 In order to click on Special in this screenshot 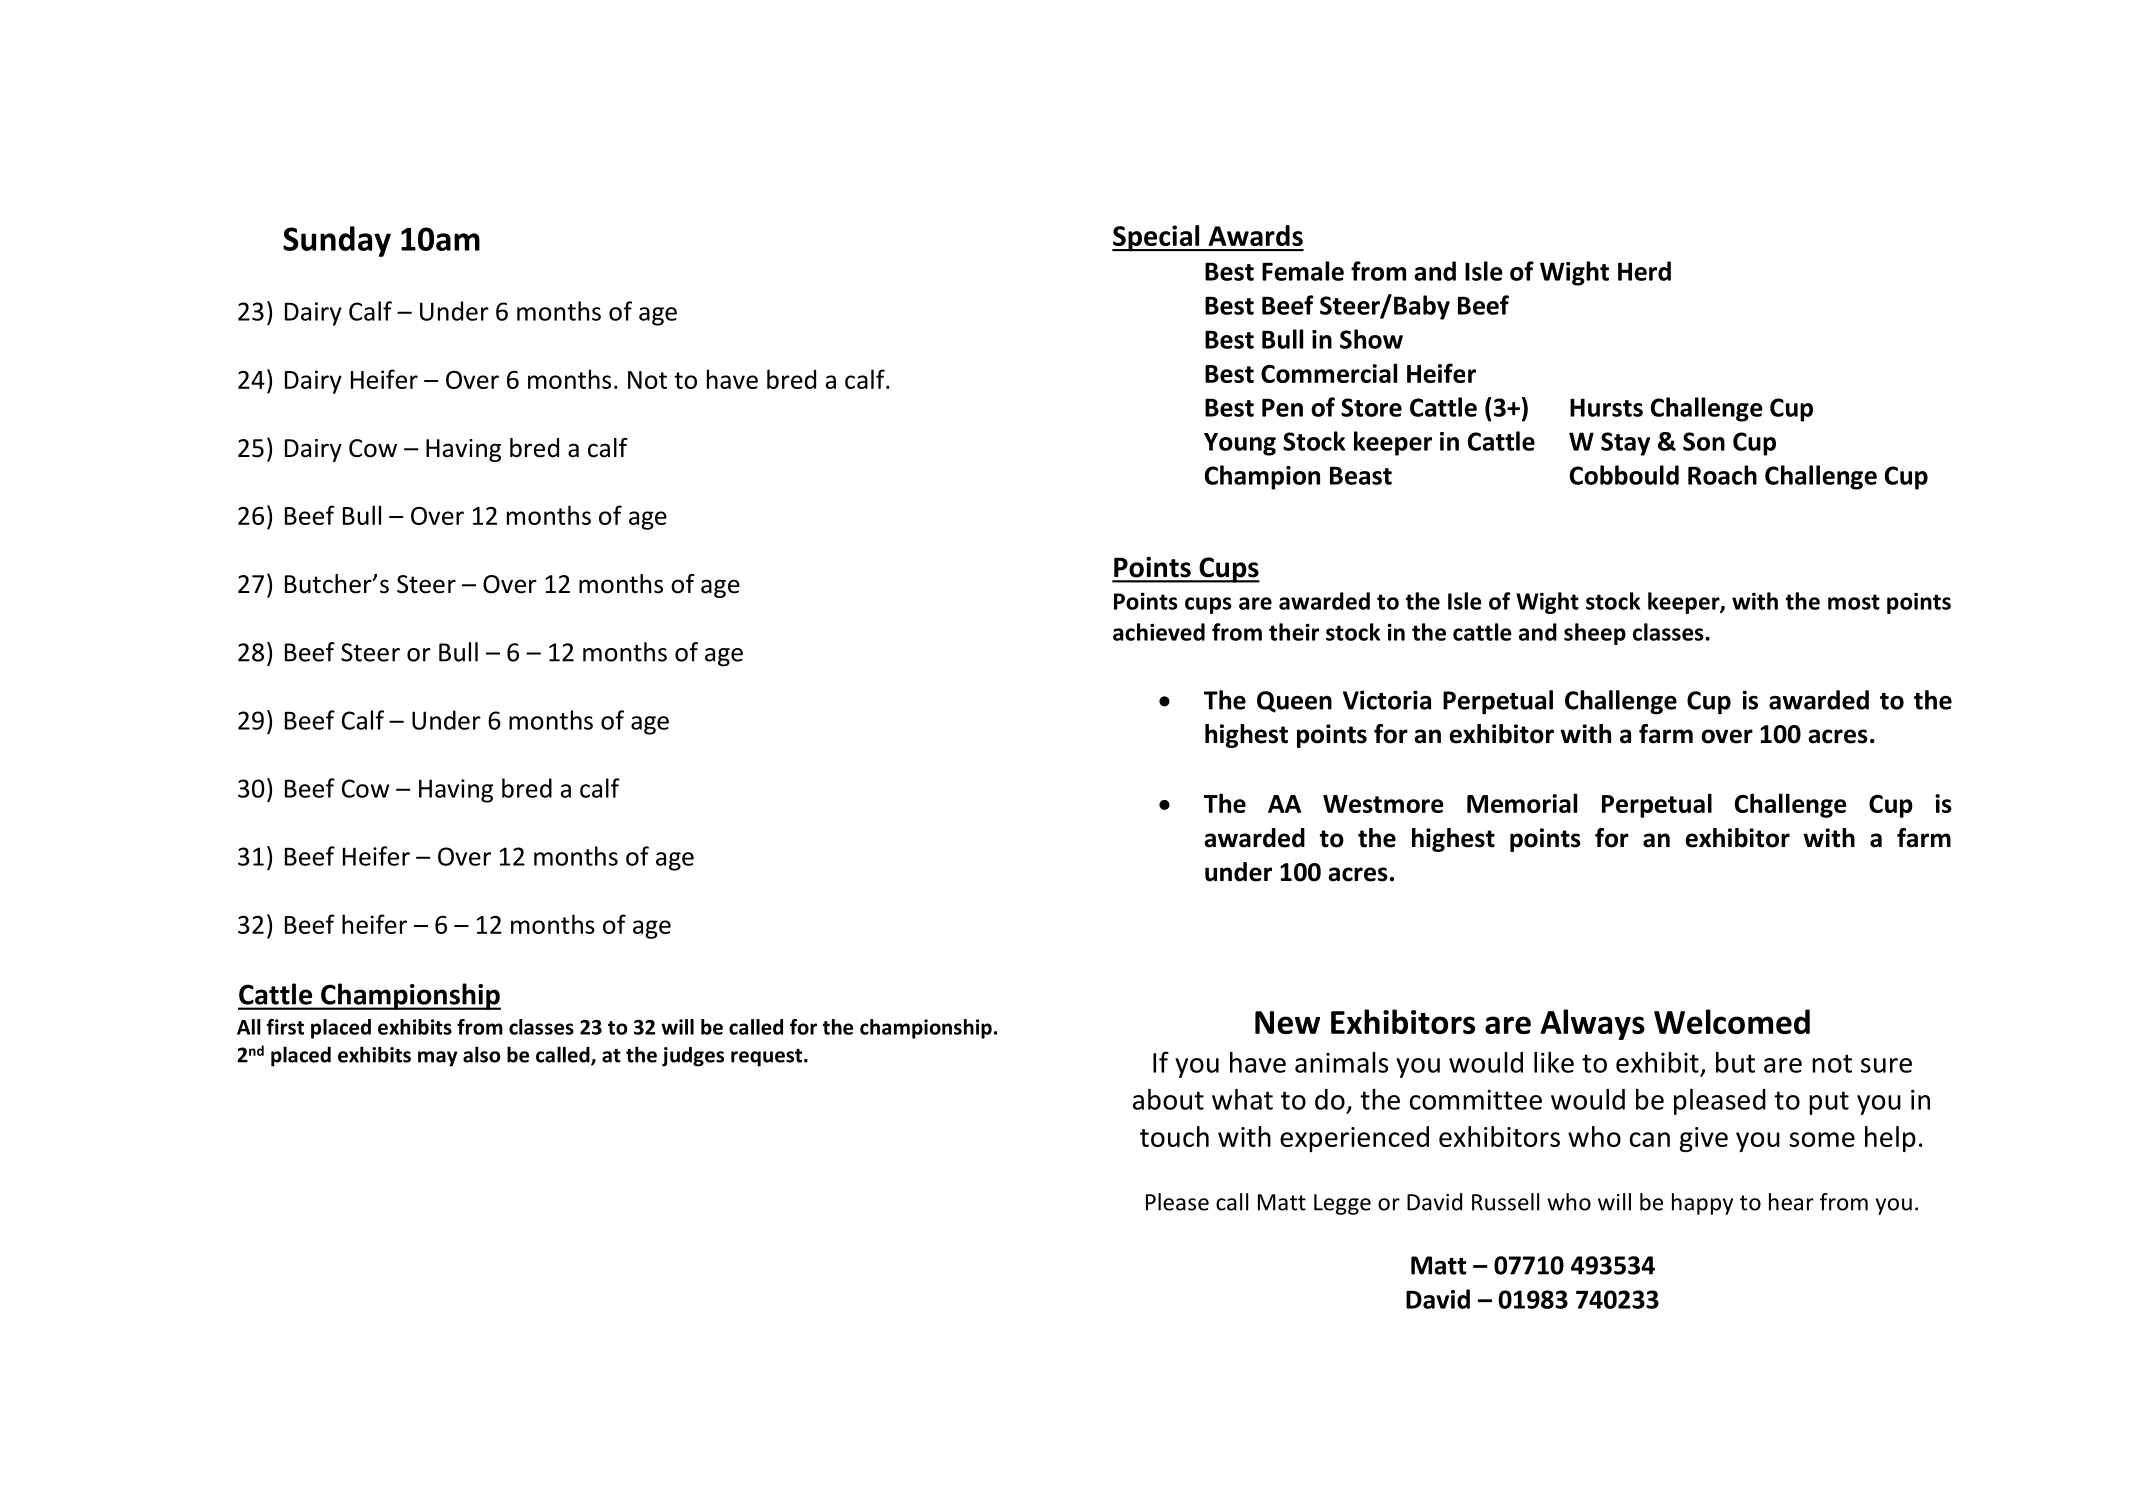, I will do `click(1157, 238)`.
